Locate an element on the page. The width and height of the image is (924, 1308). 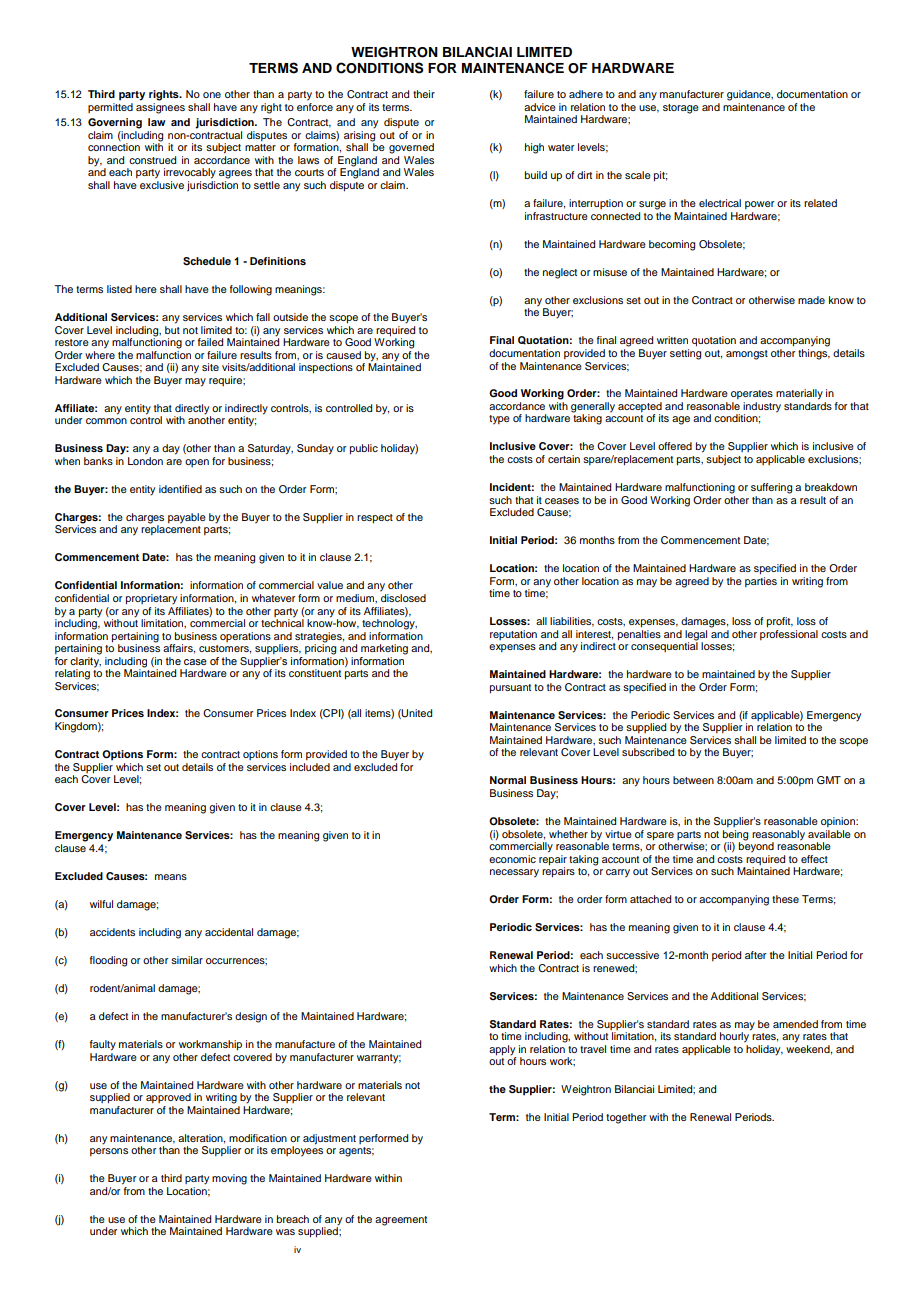
moving is located at coordinates (229, 1179).
